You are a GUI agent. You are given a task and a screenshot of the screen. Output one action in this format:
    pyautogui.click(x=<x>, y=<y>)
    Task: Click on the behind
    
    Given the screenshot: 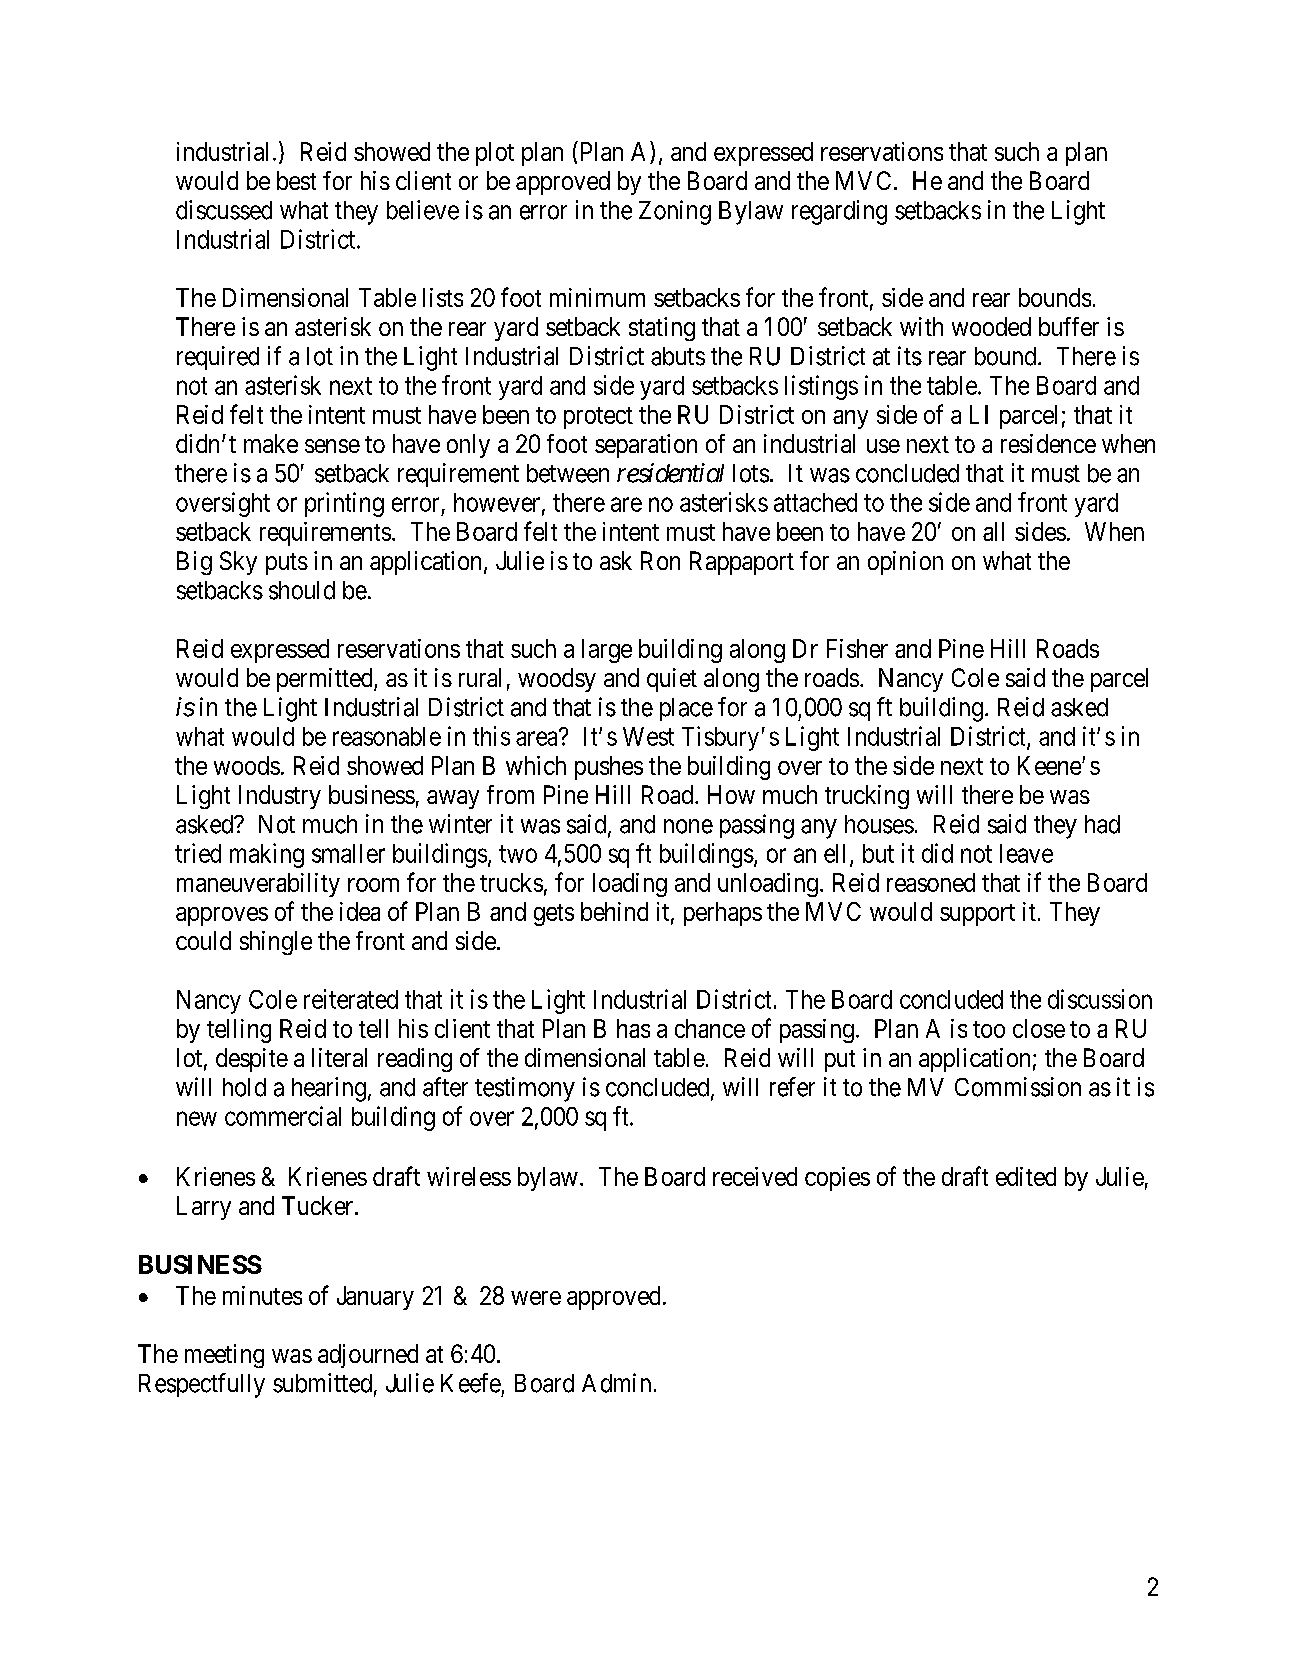 What is the action you would take?
    pyautogui.click(x=614, y=911)
